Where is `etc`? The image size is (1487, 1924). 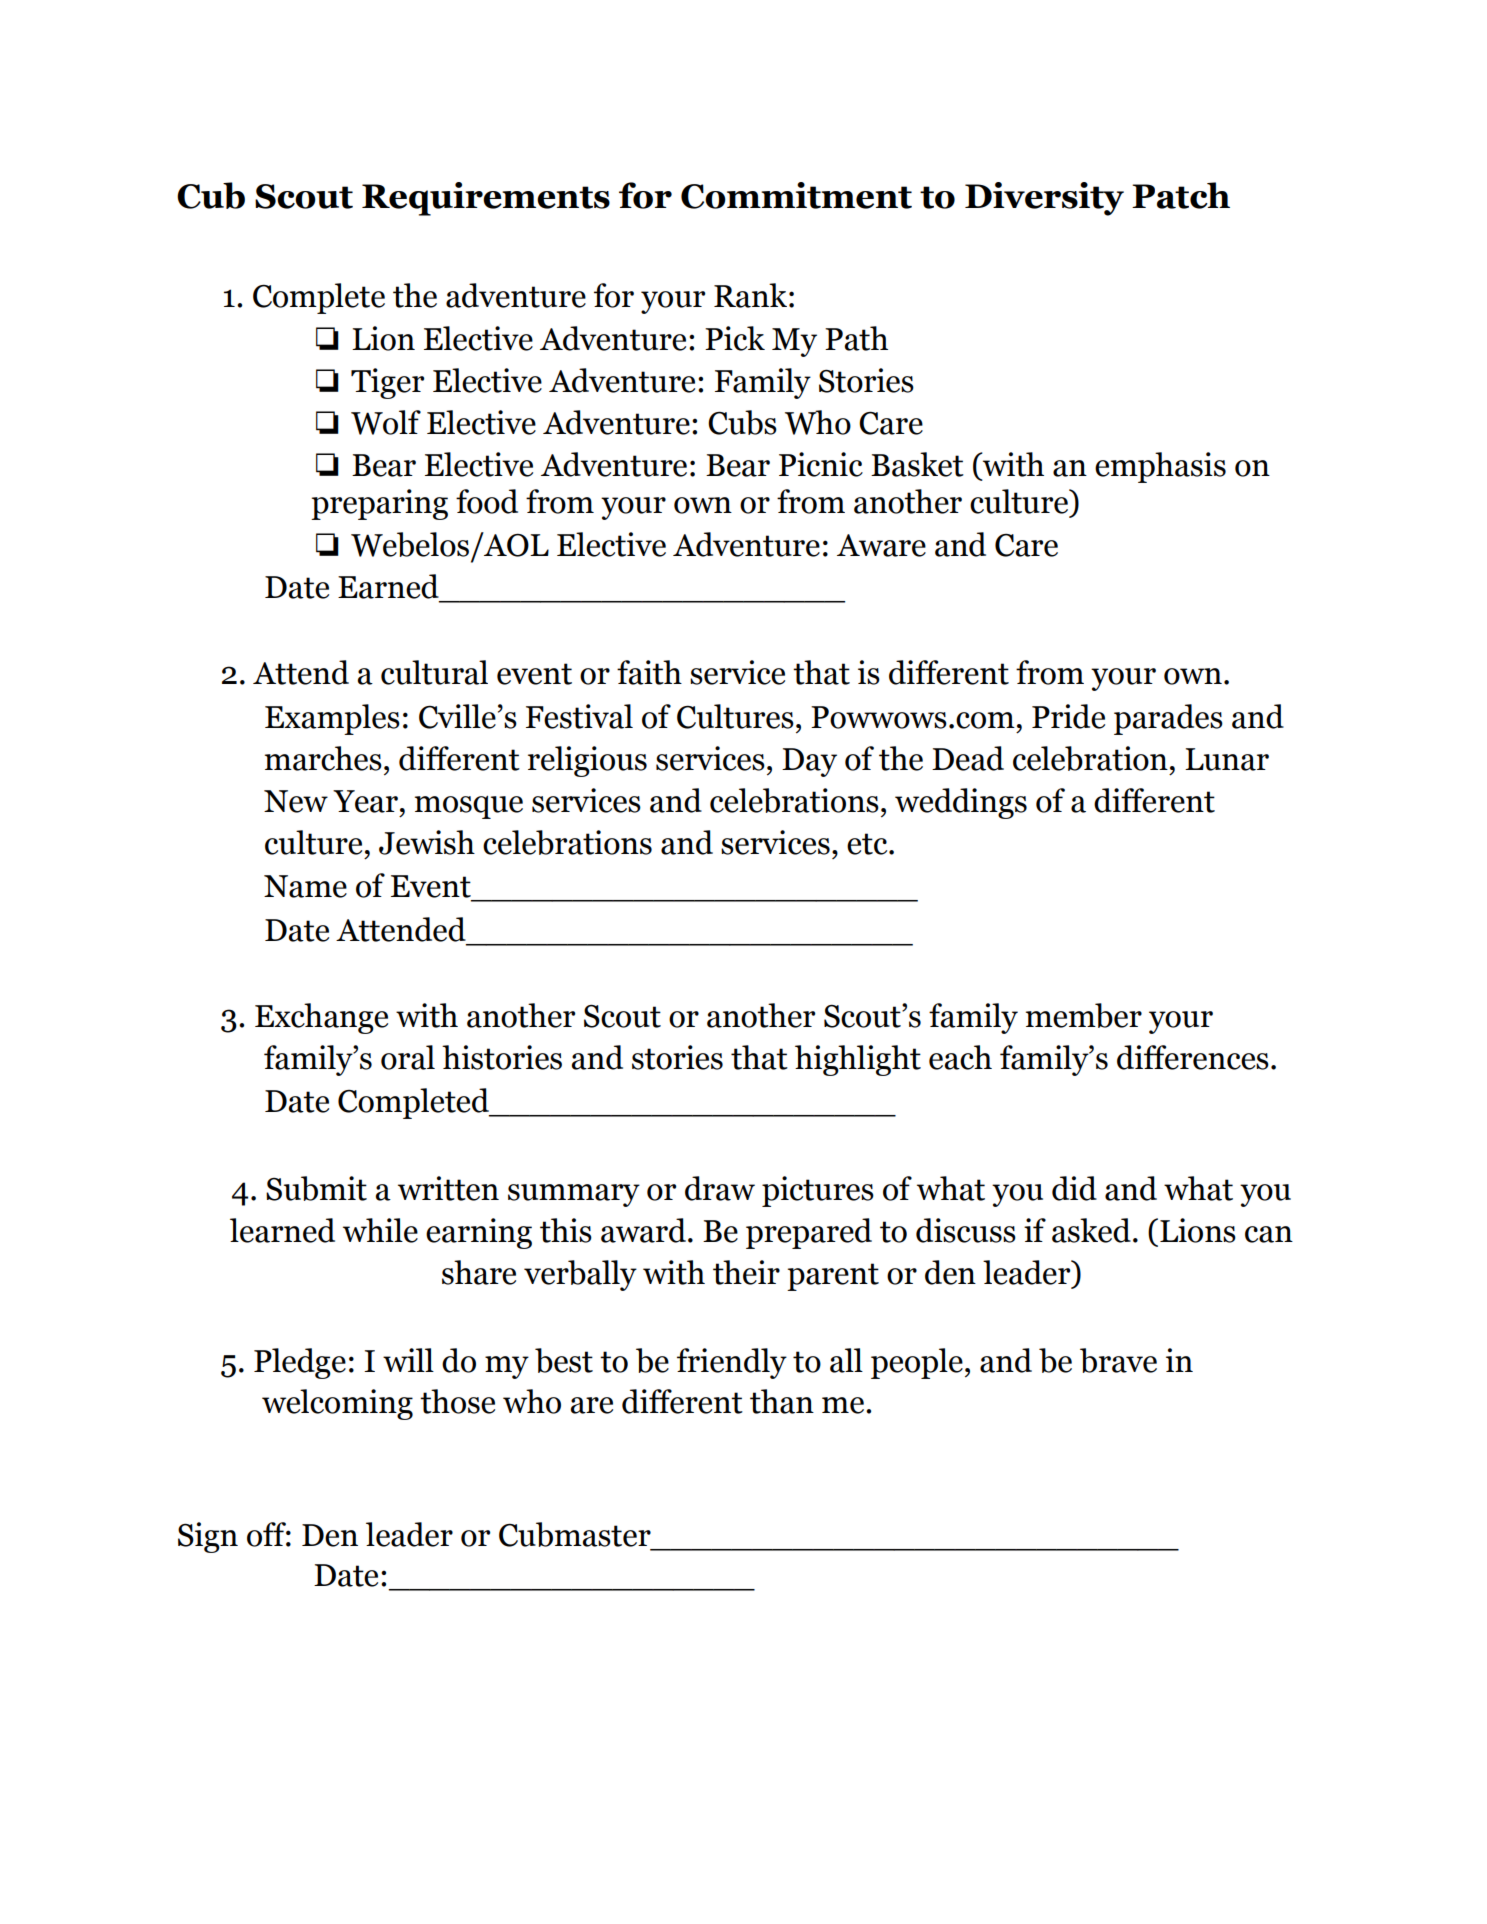
etc is located at coordinates (868, 844).
